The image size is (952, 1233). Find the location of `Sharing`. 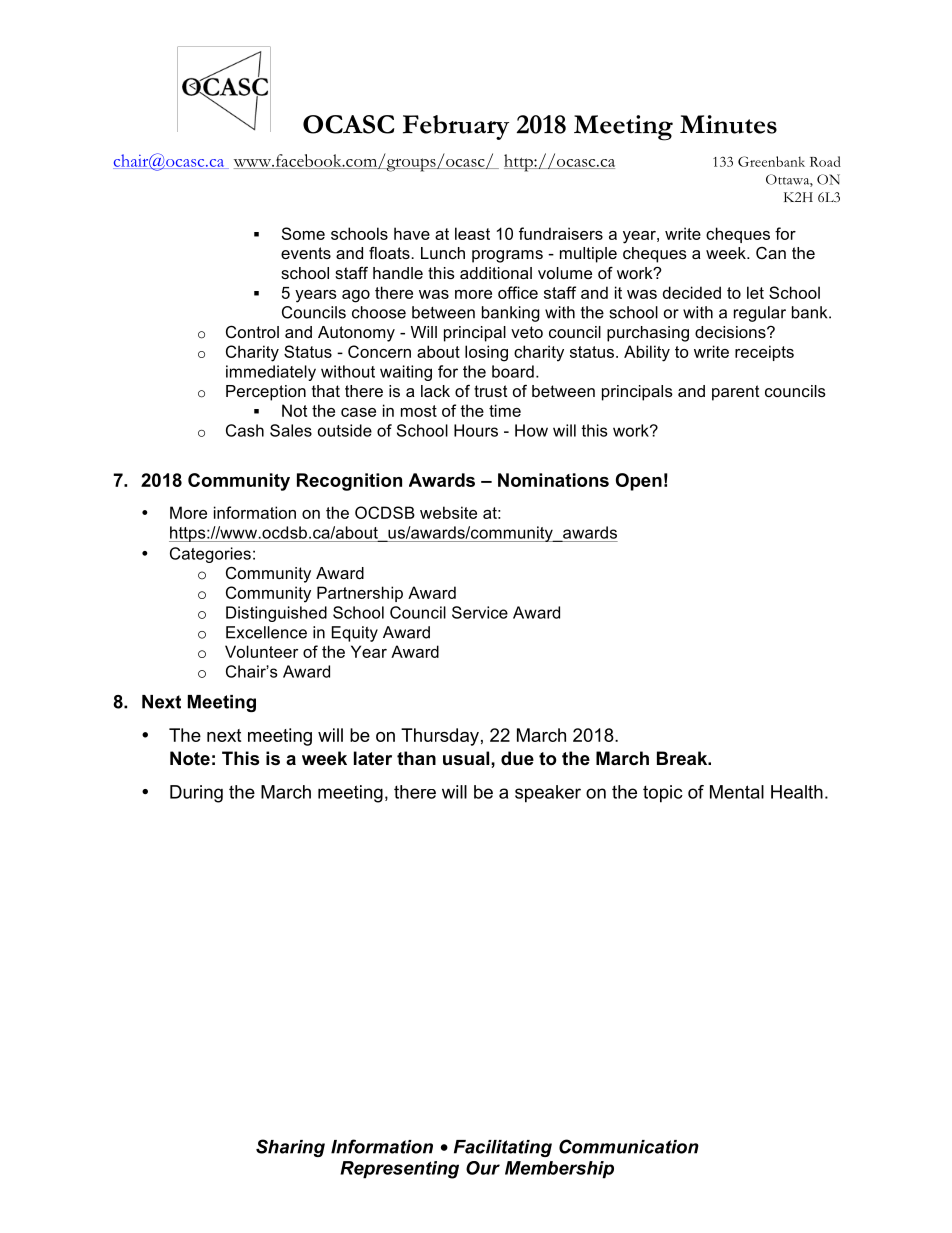

Sharing is located at coordinates (290, 1148).
